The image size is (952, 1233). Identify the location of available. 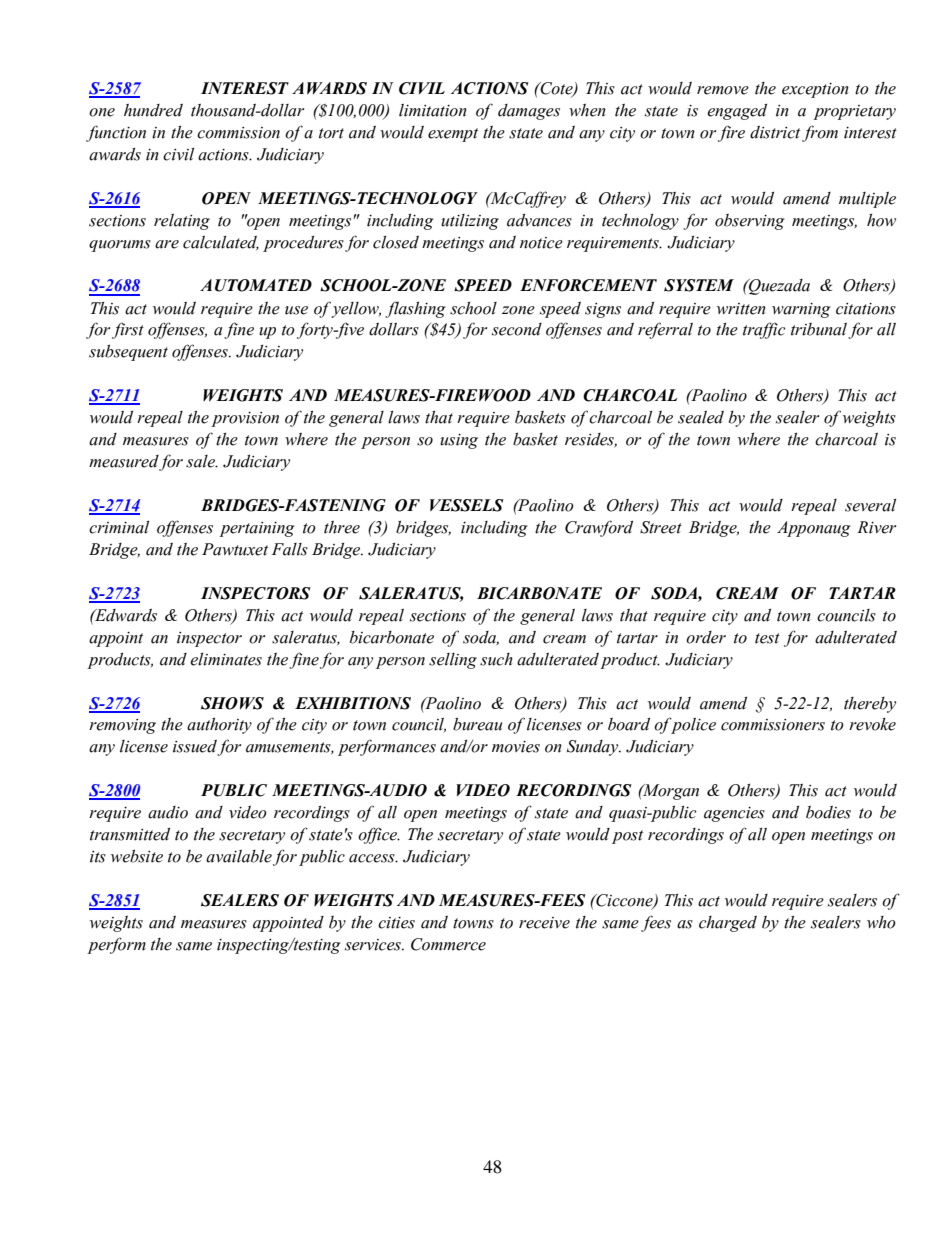
(239, 856).
